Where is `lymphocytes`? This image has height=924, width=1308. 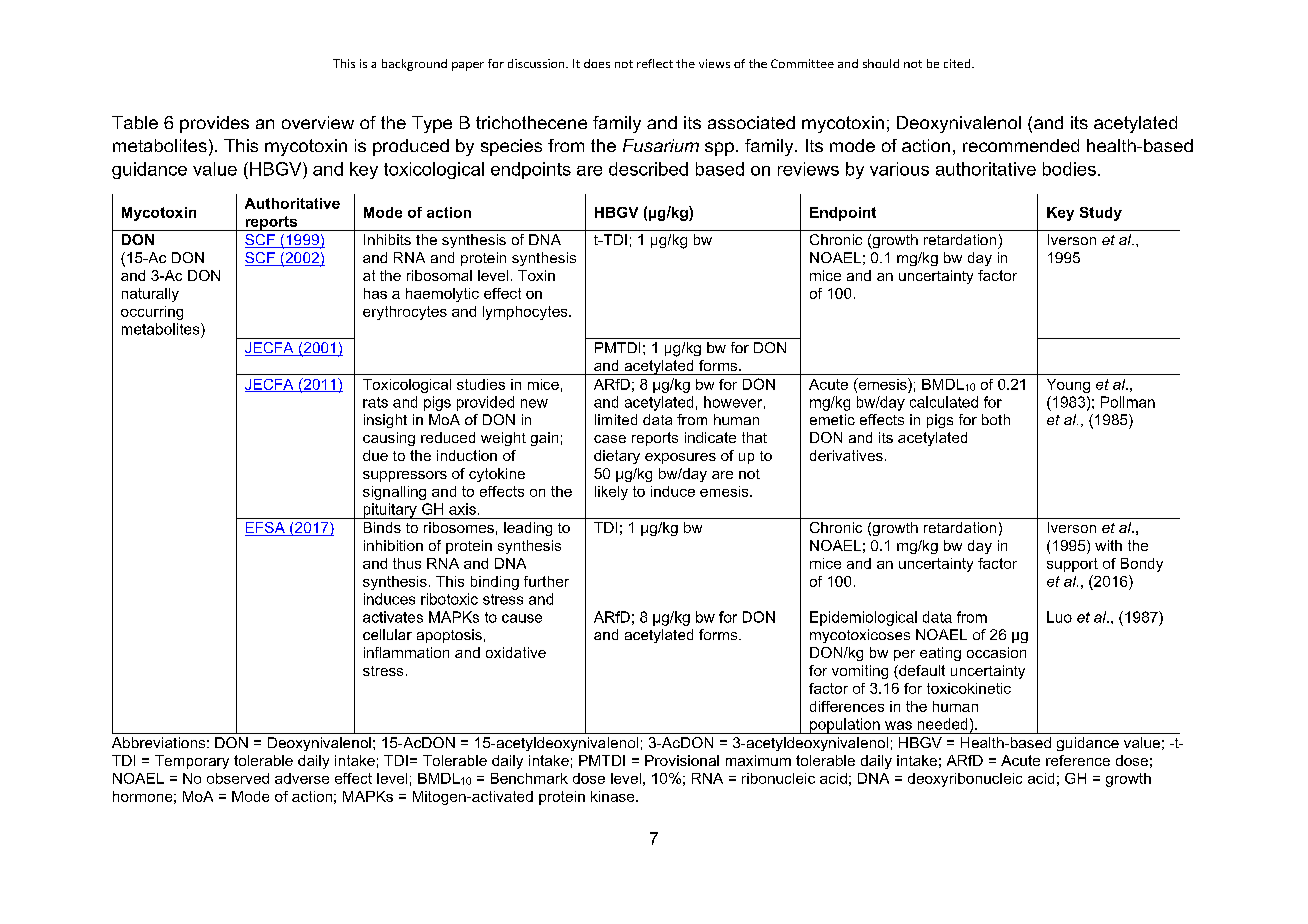 lymphocytes is located at coordinates (526, 313).
